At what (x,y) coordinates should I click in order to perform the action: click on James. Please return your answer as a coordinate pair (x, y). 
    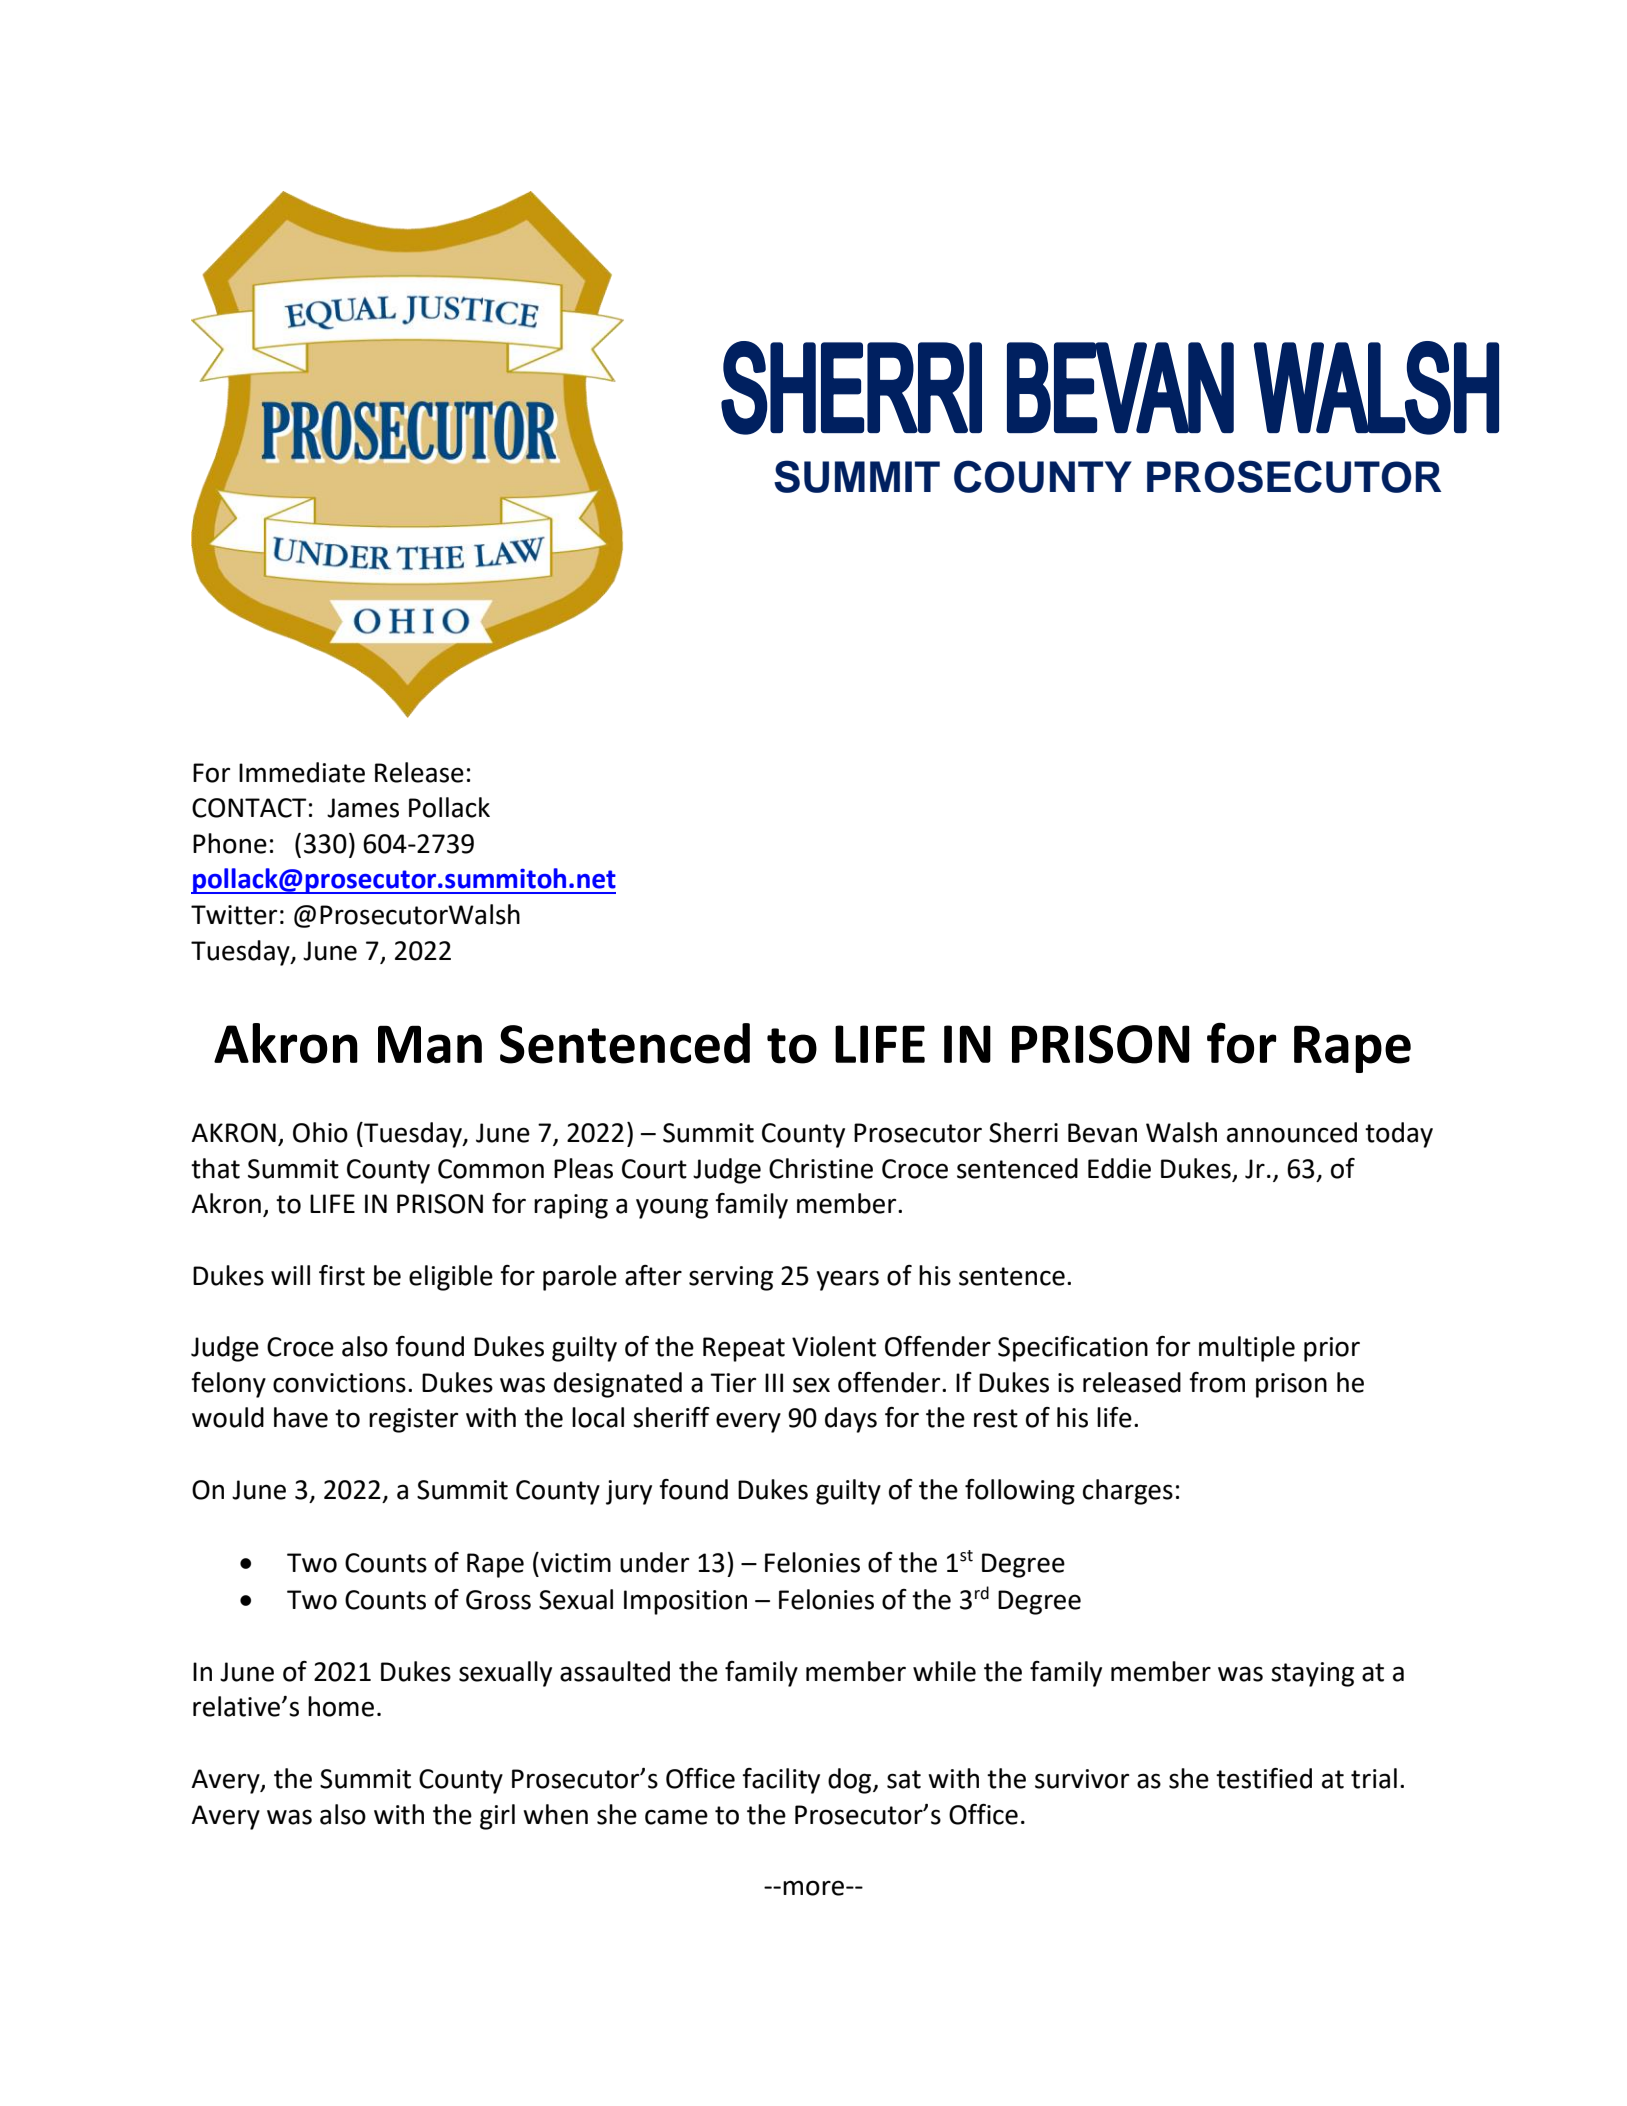
    Looking at the image, I should click on (363, 808).
